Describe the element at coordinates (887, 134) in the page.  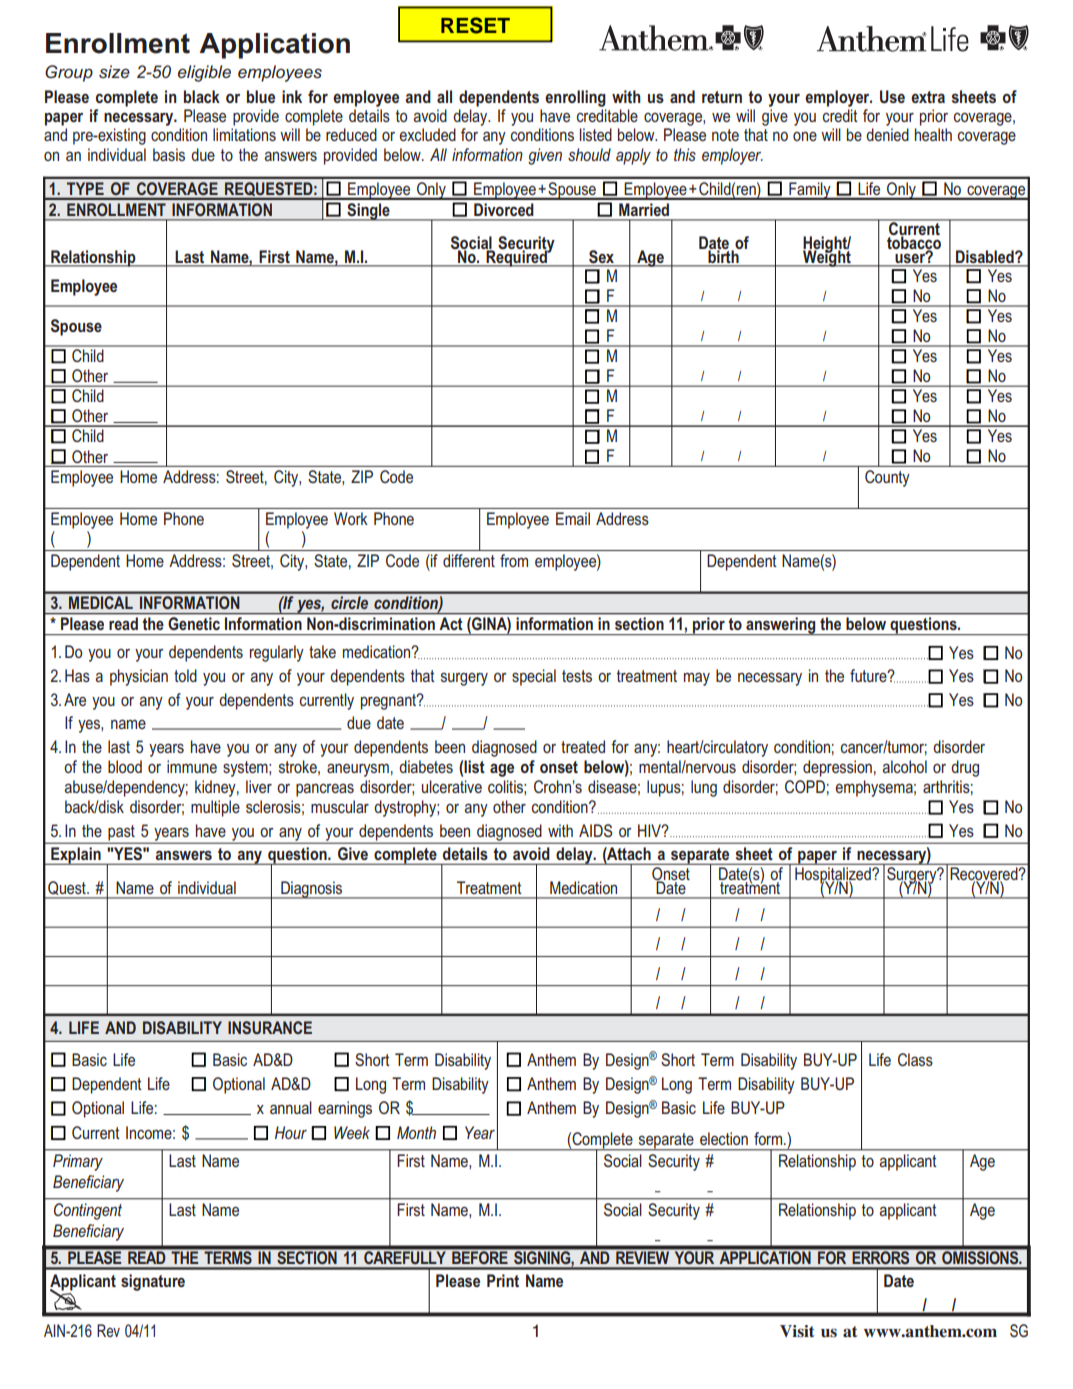
I see `denied` at that location.
